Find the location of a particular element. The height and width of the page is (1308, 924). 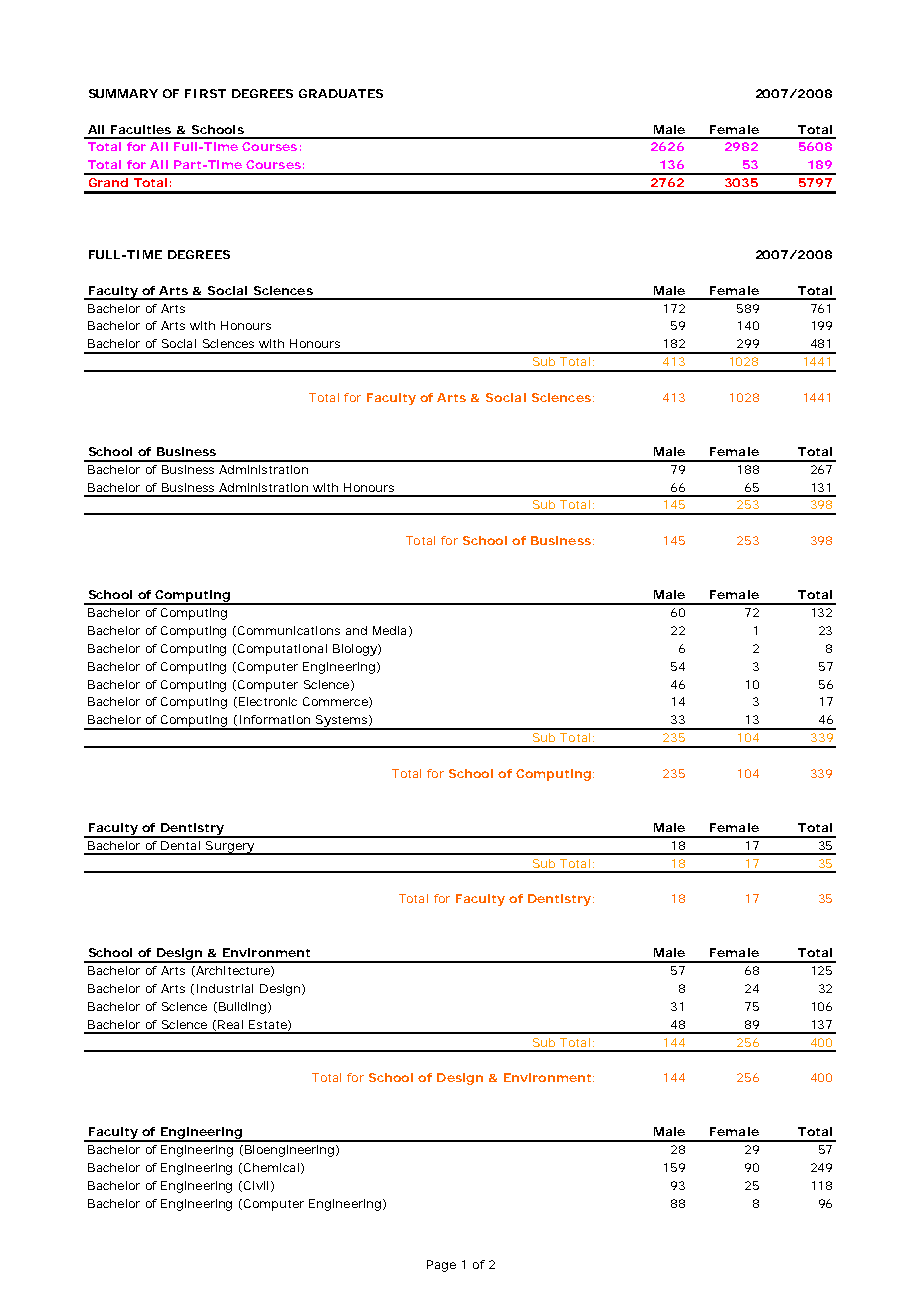

Industrial is located at coordinates (225, 988).
